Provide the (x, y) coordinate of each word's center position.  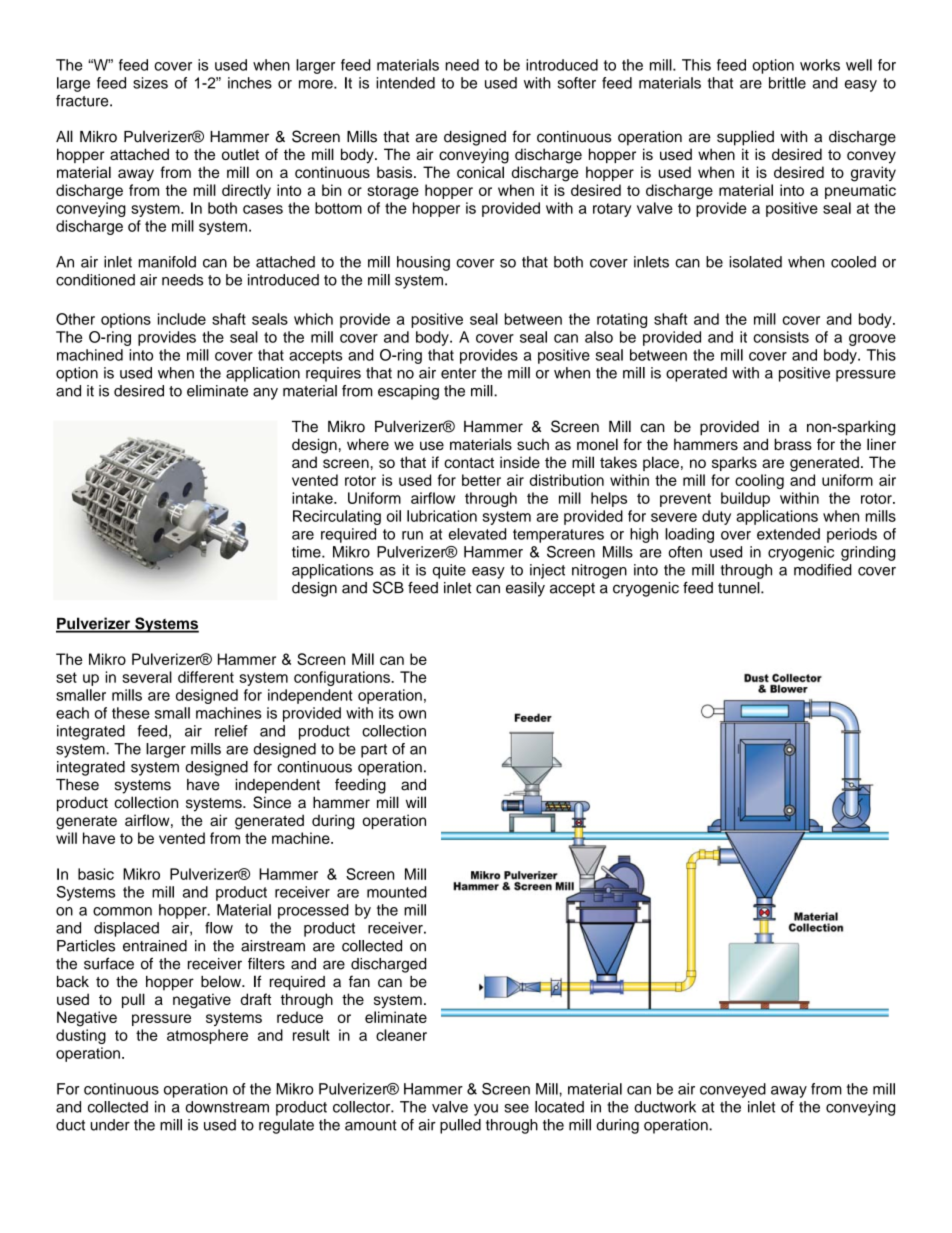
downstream (227, 1107)
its (386, 713)
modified (823, 570)
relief (231, 731)
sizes (150, 83)
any (265, 394)
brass (793, 444)
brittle (787, 83)
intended (405, 83)
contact (469, 462)
